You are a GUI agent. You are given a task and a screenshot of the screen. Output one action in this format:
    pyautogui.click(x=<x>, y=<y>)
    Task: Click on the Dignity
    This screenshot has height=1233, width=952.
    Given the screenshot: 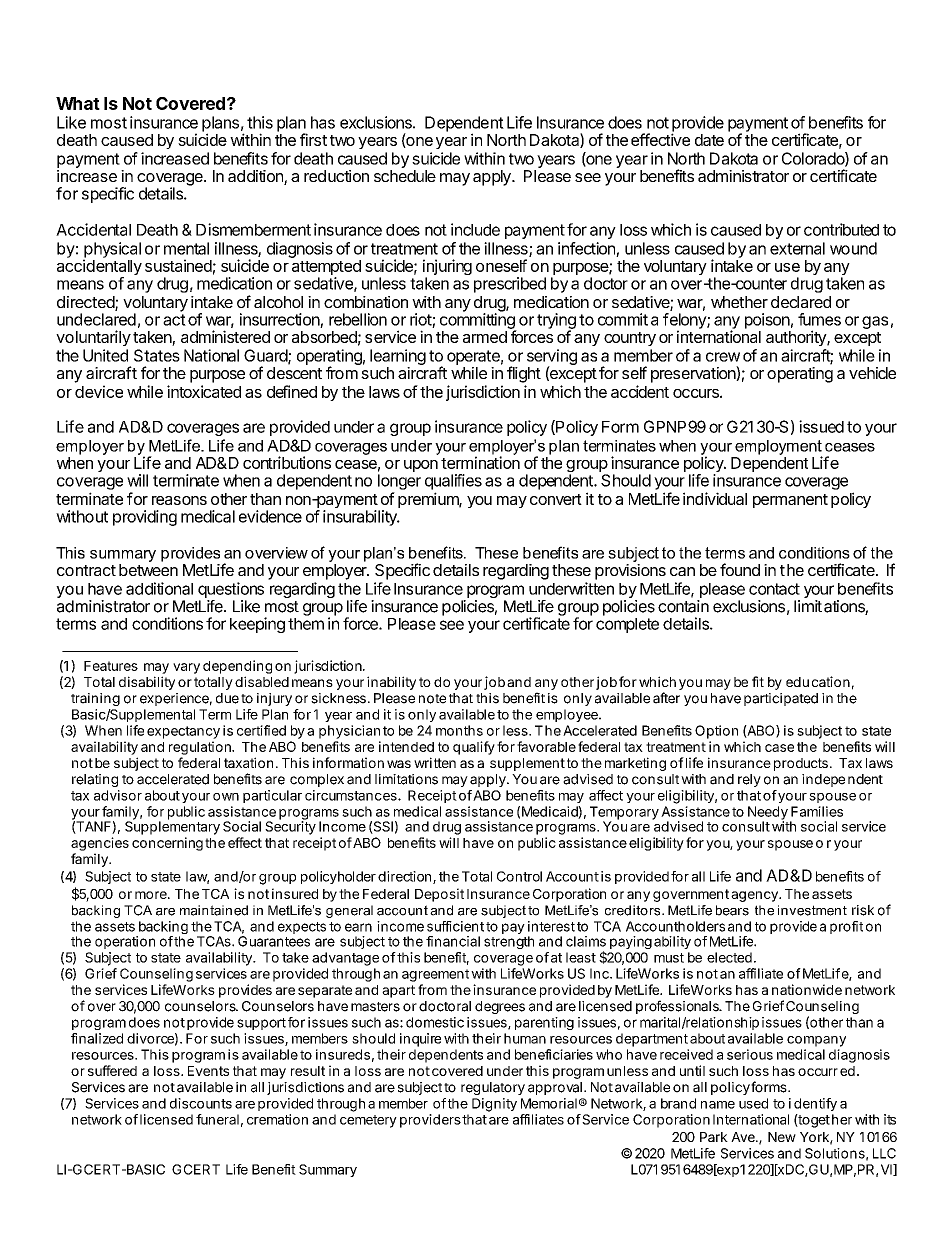 What is the action you would take?
    pyautogui.click(x=494, y=1105)
